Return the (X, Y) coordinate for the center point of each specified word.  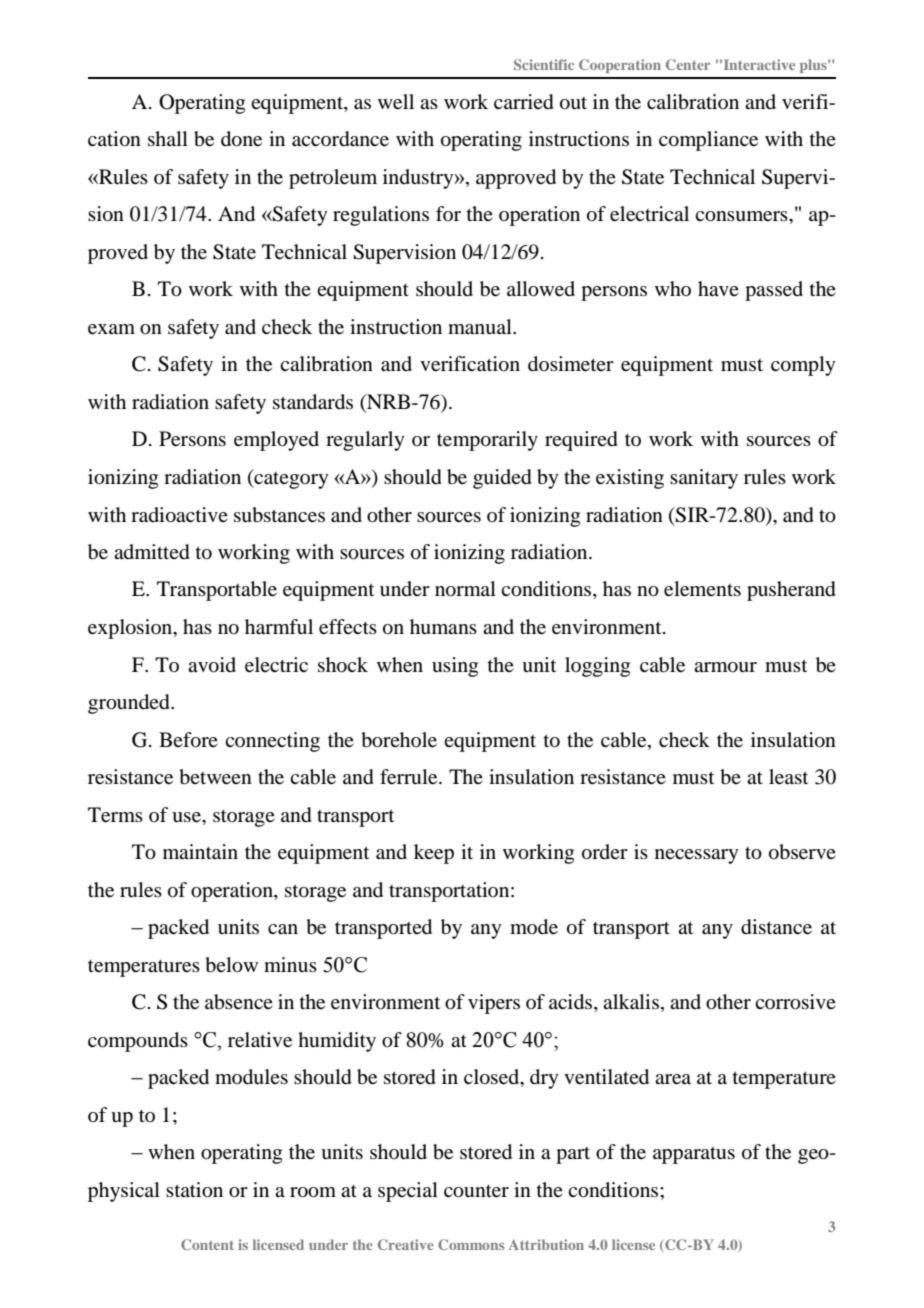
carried (524, 102)
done (241, 139)
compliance (708, 141)
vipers (494, 1004)
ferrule (410, 777)
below (231, 965)
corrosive (795, 1002)
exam (111, 329)
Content (207, 1244)
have (718, 288)
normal (465, 589)
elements (702, 589)
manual (481, 327)
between (215, 777)
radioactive (179, 515)
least (788, 777)
